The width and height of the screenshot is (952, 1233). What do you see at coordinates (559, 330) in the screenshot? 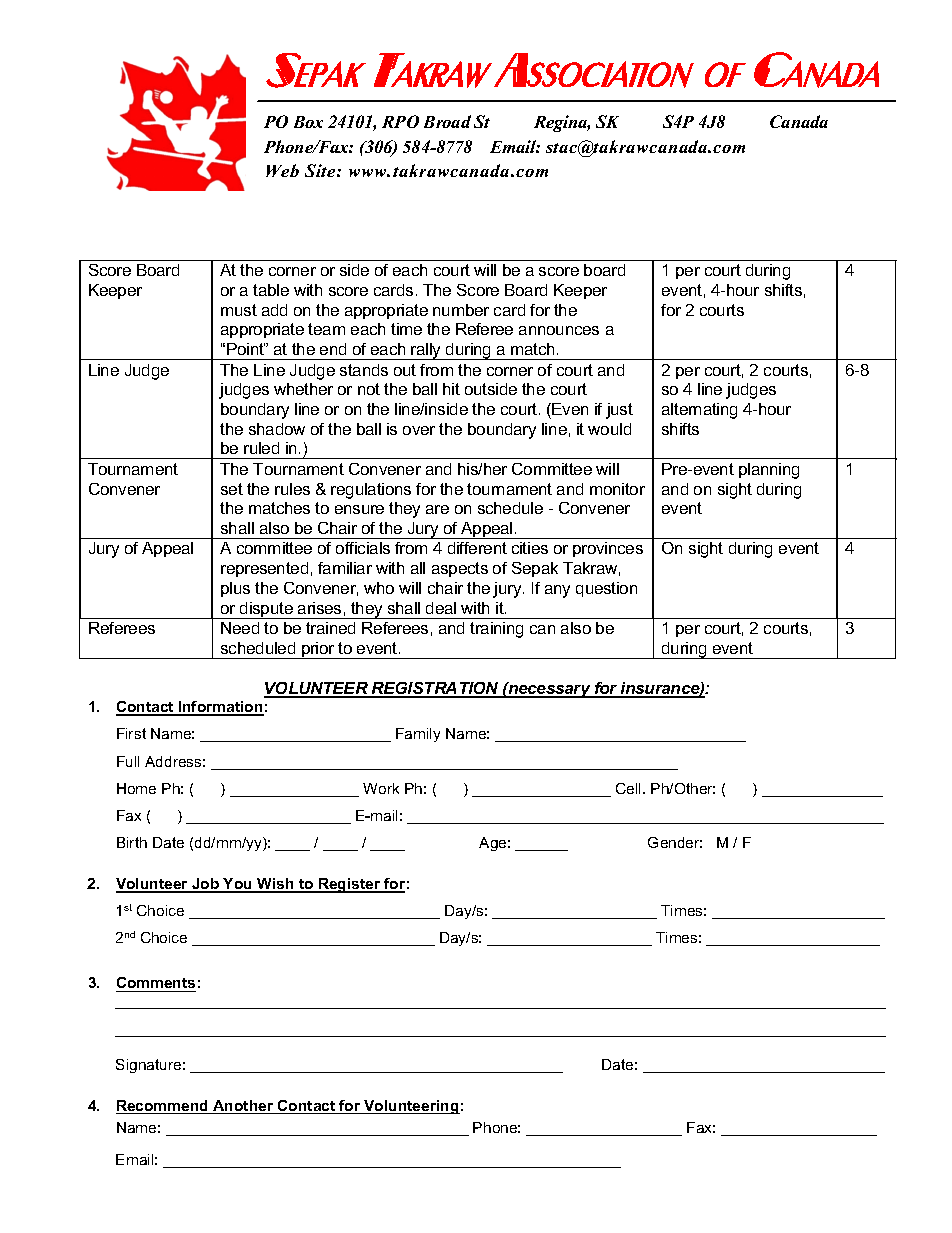
I see `announces` at bounding box center [559, 330].
